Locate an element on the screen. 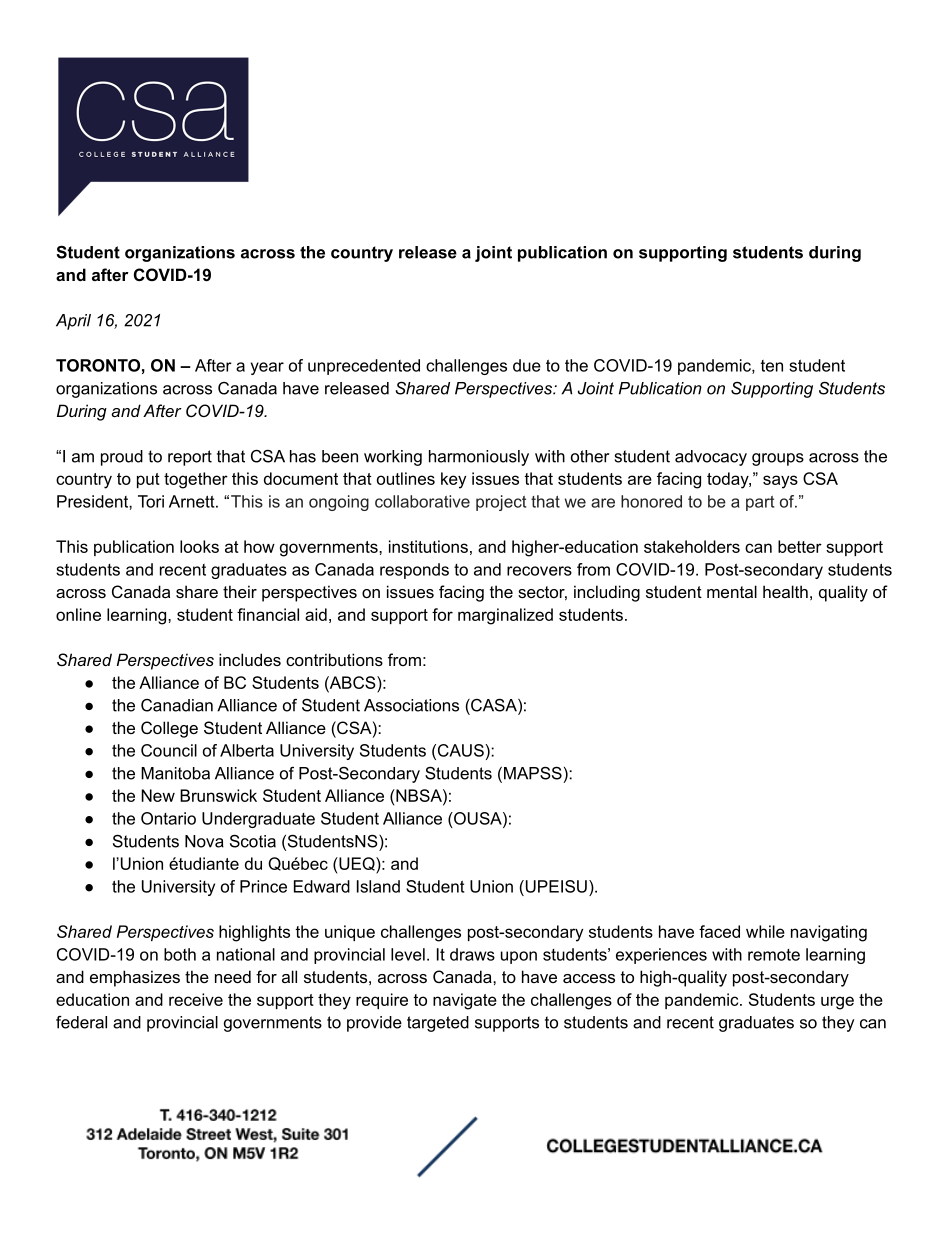 The image size is (952, 1233). receive is located at coordinates (196, 999).
